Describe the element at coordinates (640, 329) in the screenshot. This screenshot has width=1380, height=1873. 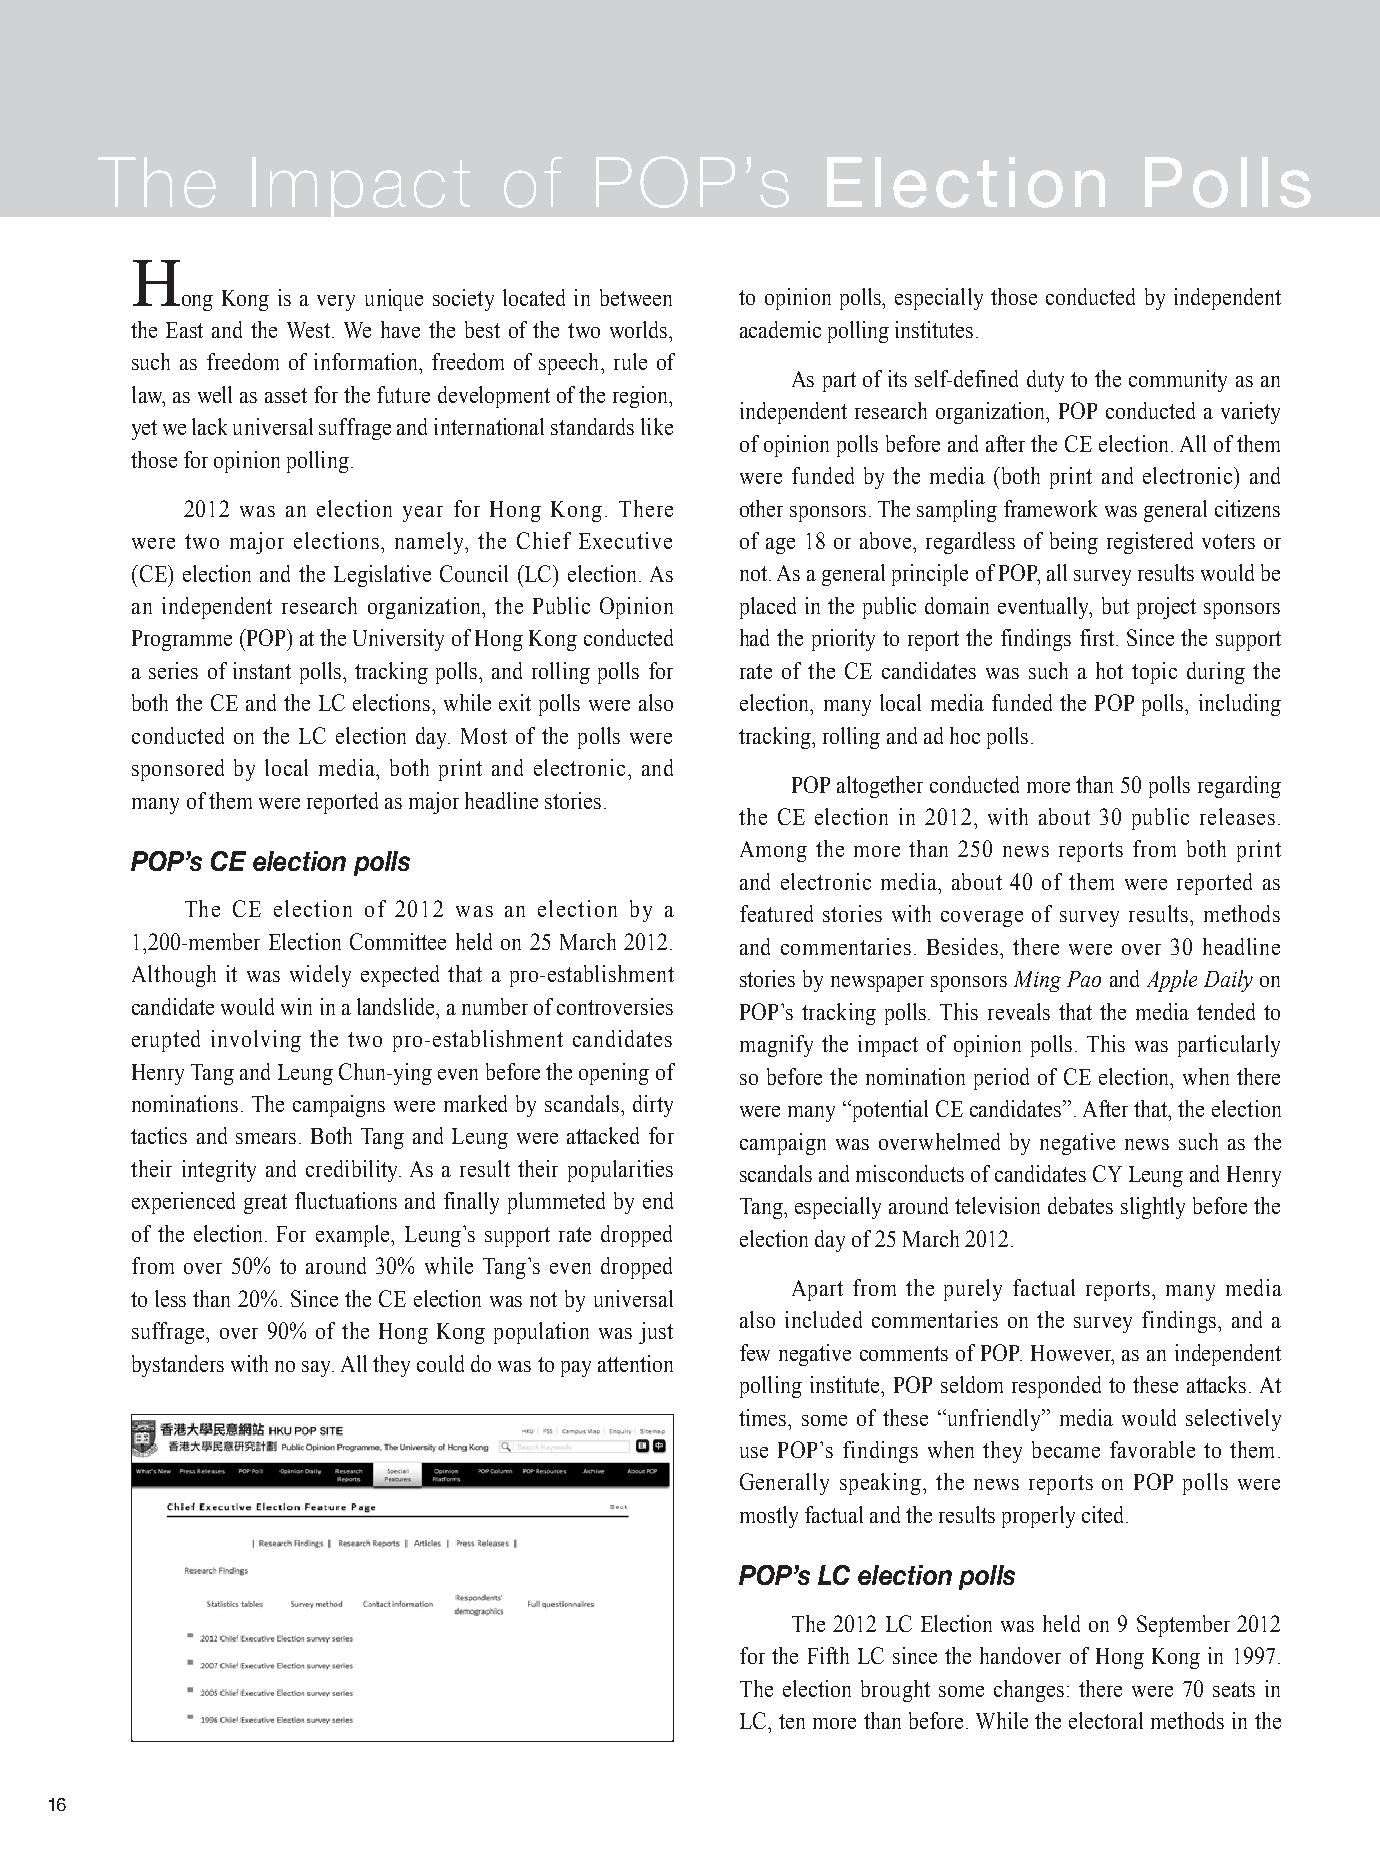
I see `worlds` at that location.
